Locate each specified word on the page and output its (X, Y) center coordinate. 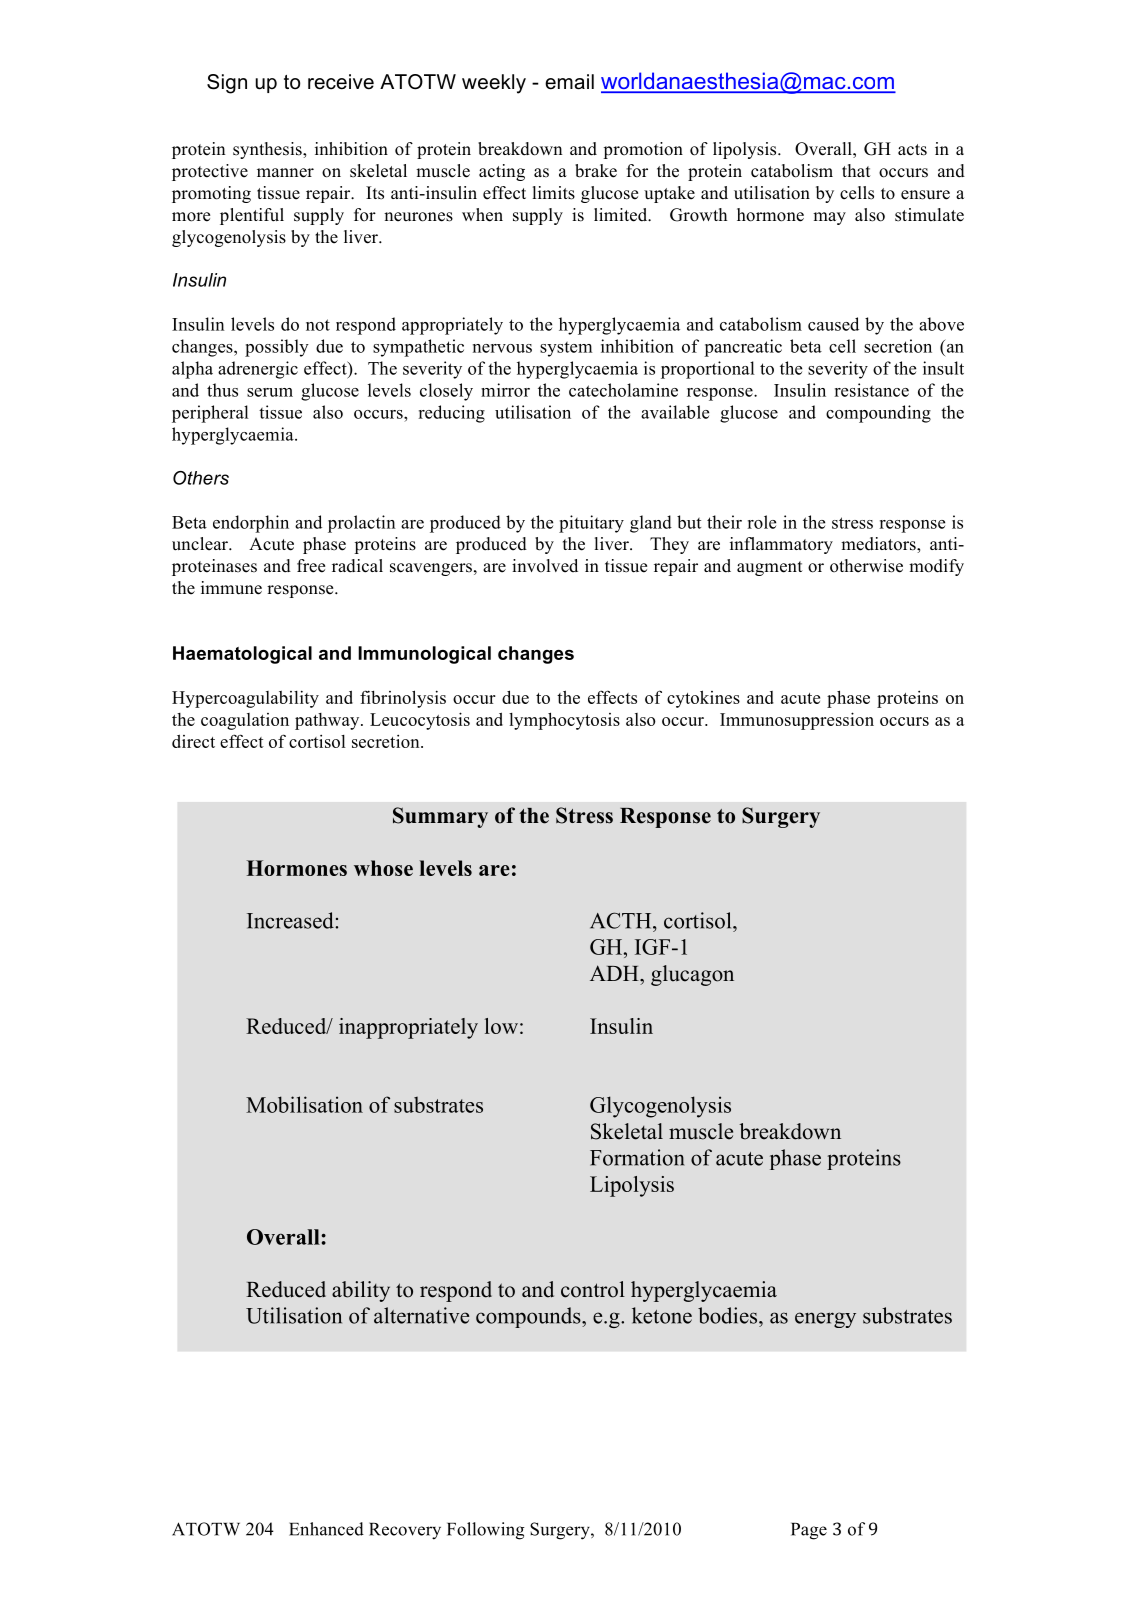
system (566, 349)
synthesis (268, 150)
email (569, 82)
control (593, 1289)
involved (545, 566)
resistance (871, 390)
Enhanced (326, 1529)
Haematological (242, 655)
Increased (291, 920)
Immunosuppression (797, 721)
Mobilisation (304, 1104)
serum (270, 392)
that (856, 170)
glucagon (692, 975)
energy (825, 1320)
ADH (615, 973)
